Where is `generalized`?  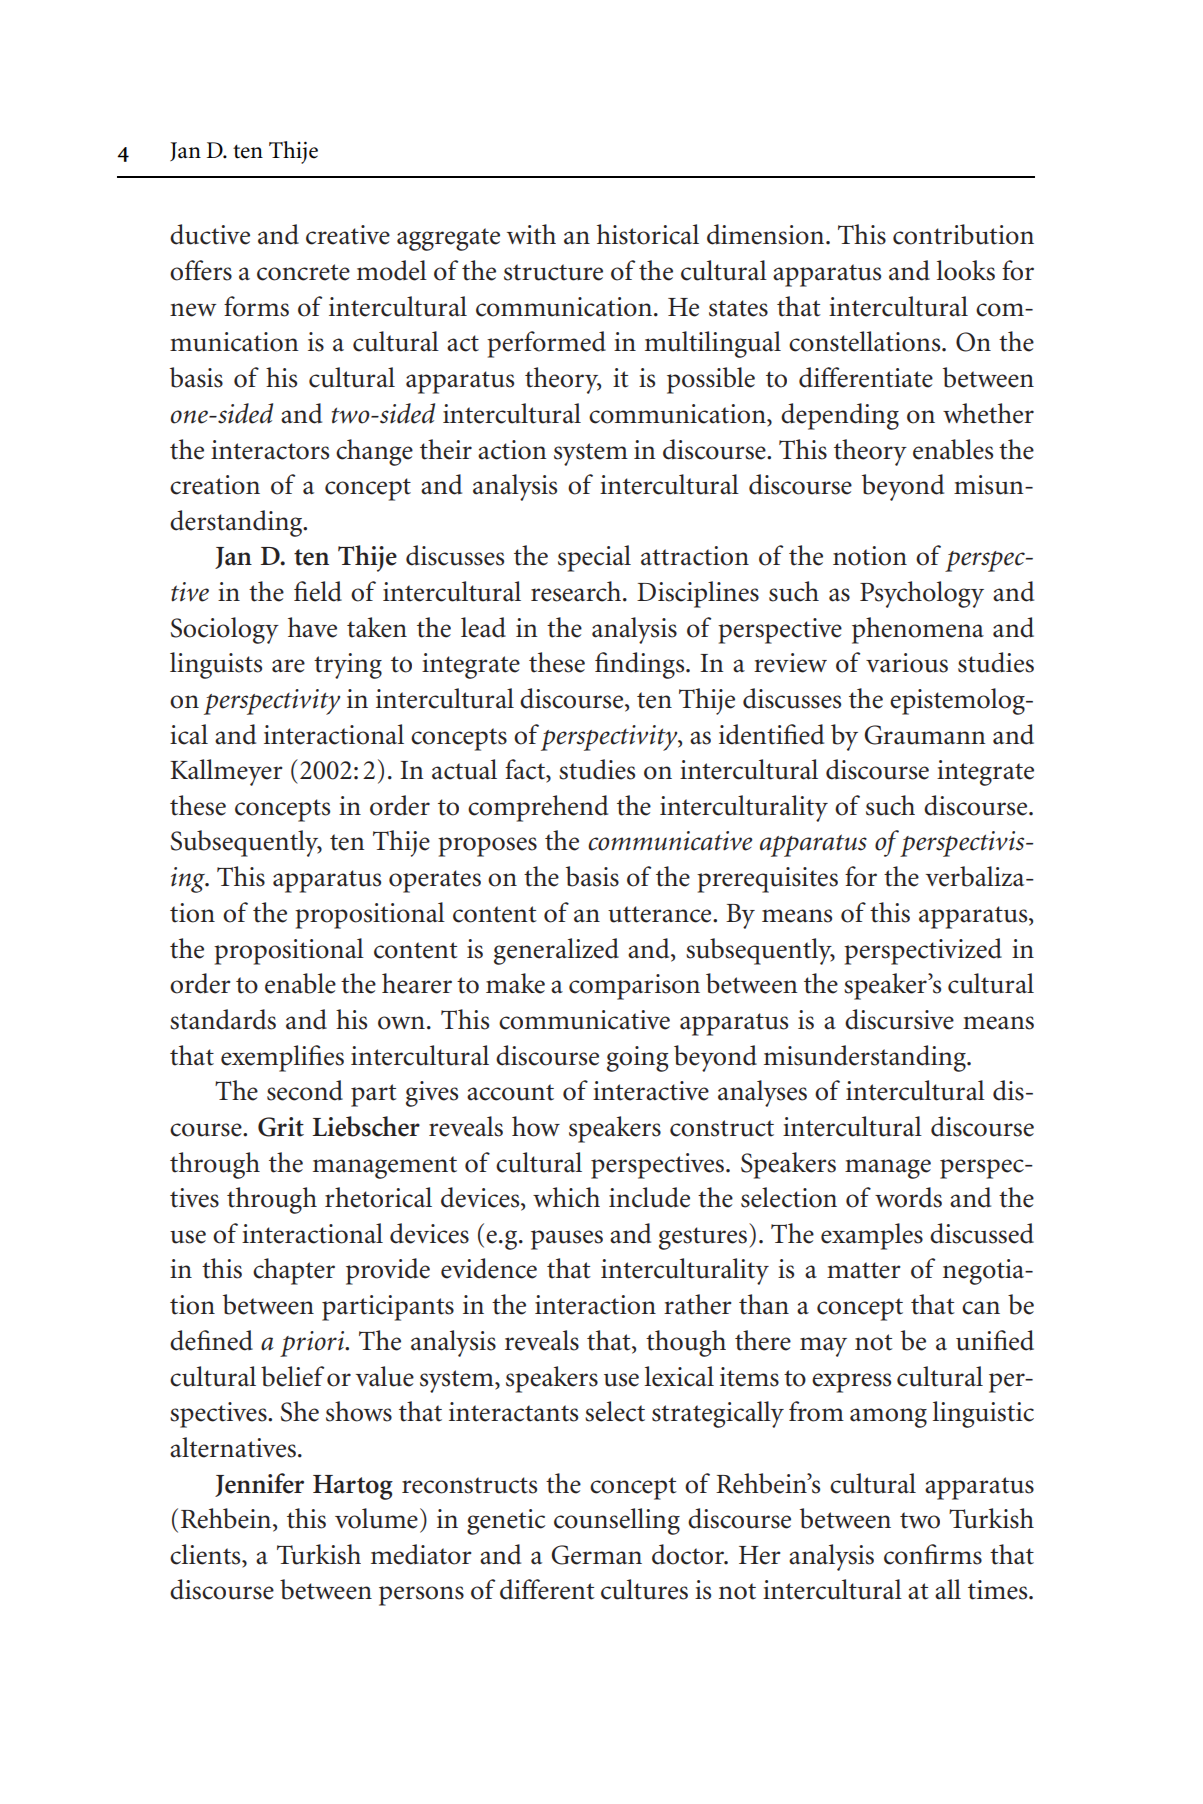
generalized is located at coordinates (556, 951).
